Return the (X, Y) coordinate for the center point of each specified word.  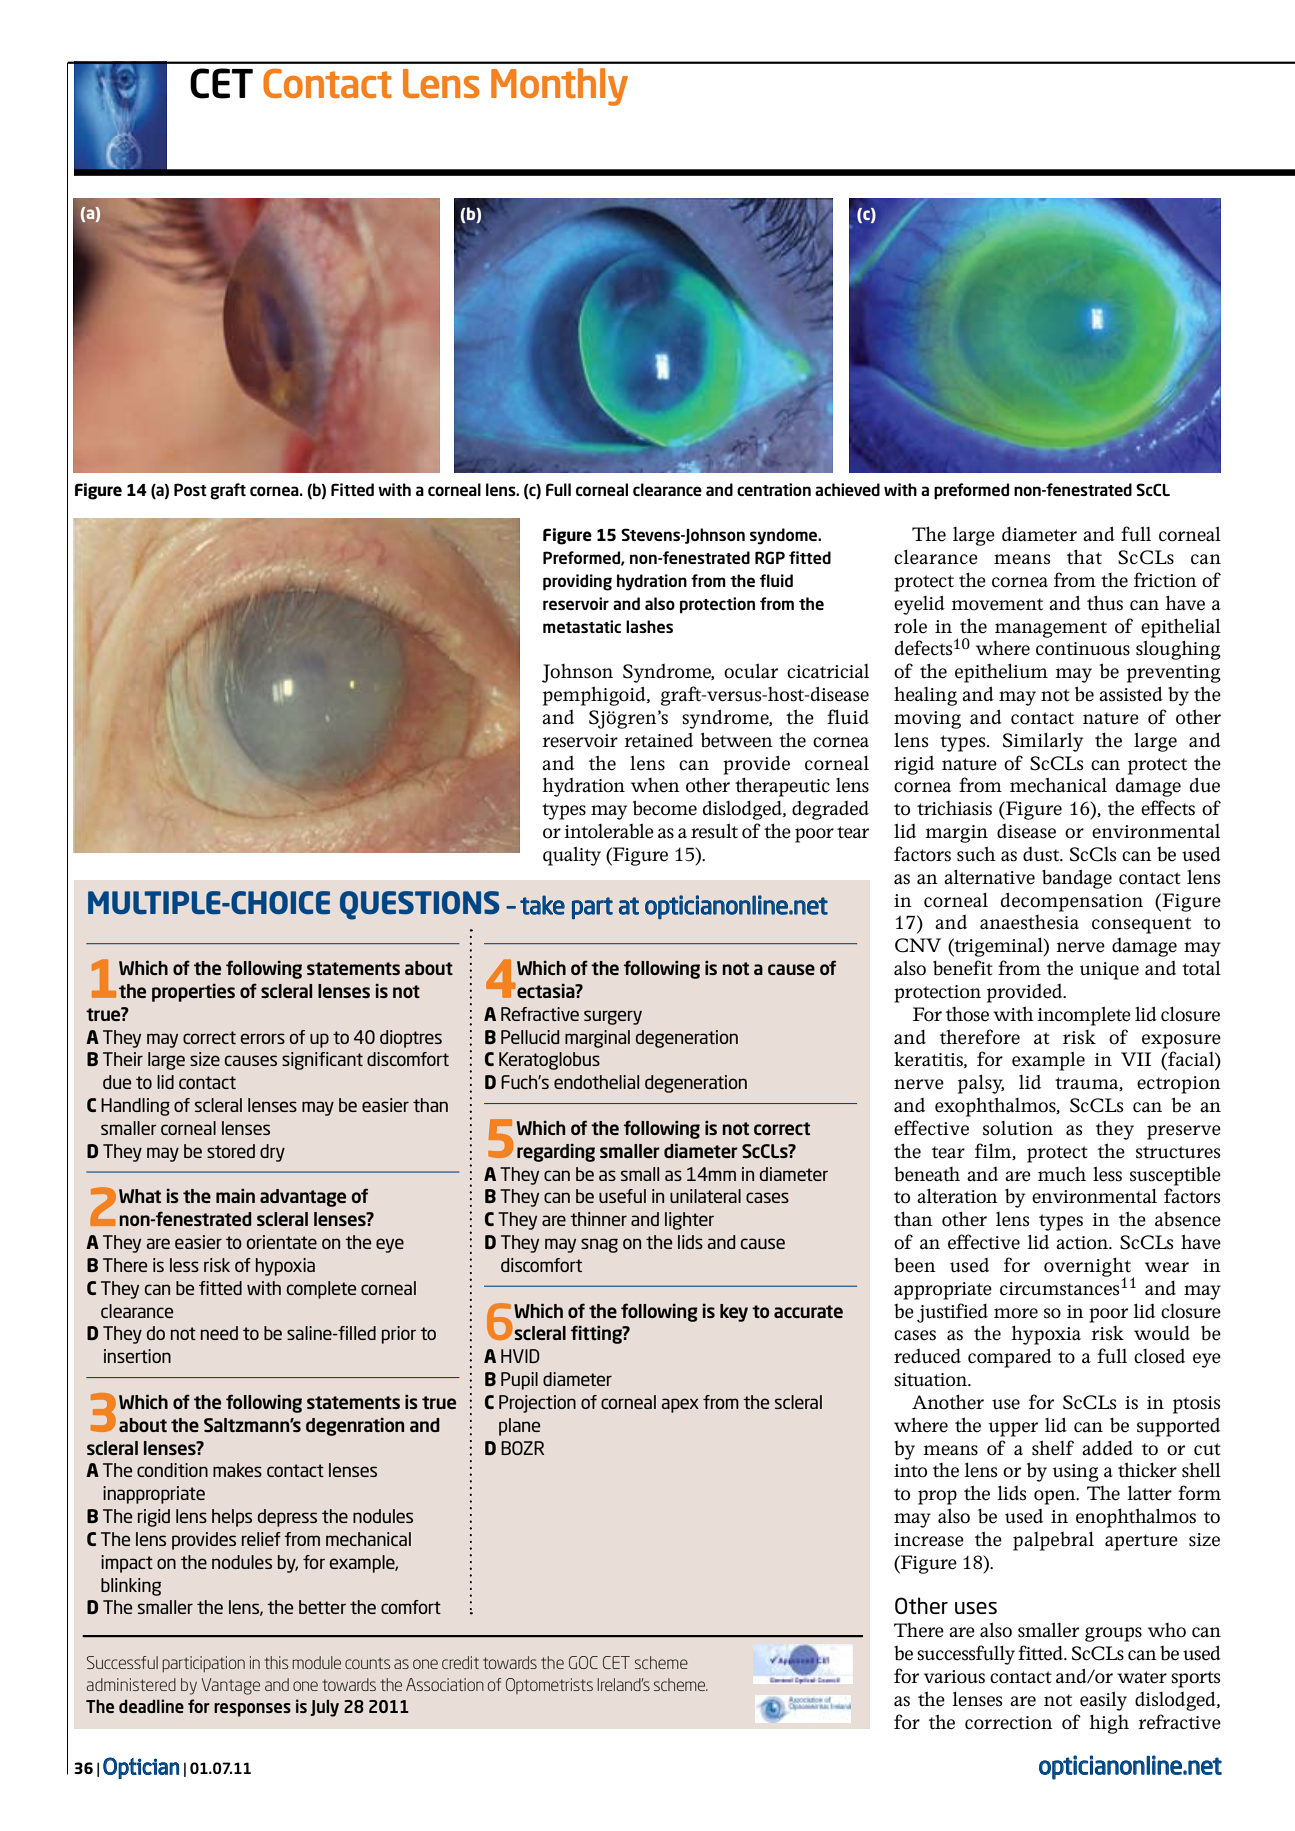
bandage (1077, 879)
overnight (1088, 1268)
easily (1103, 1701)
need (219, 1333)
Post (190, 489)
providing (577, 582)
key (734, 1313)
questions (420, 905)
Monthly (559, 87)
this (276, 1662)
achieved (847, 489)
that (1084, 557)
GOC (583, 1662)
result (714, 831)
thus (1105, 603)
